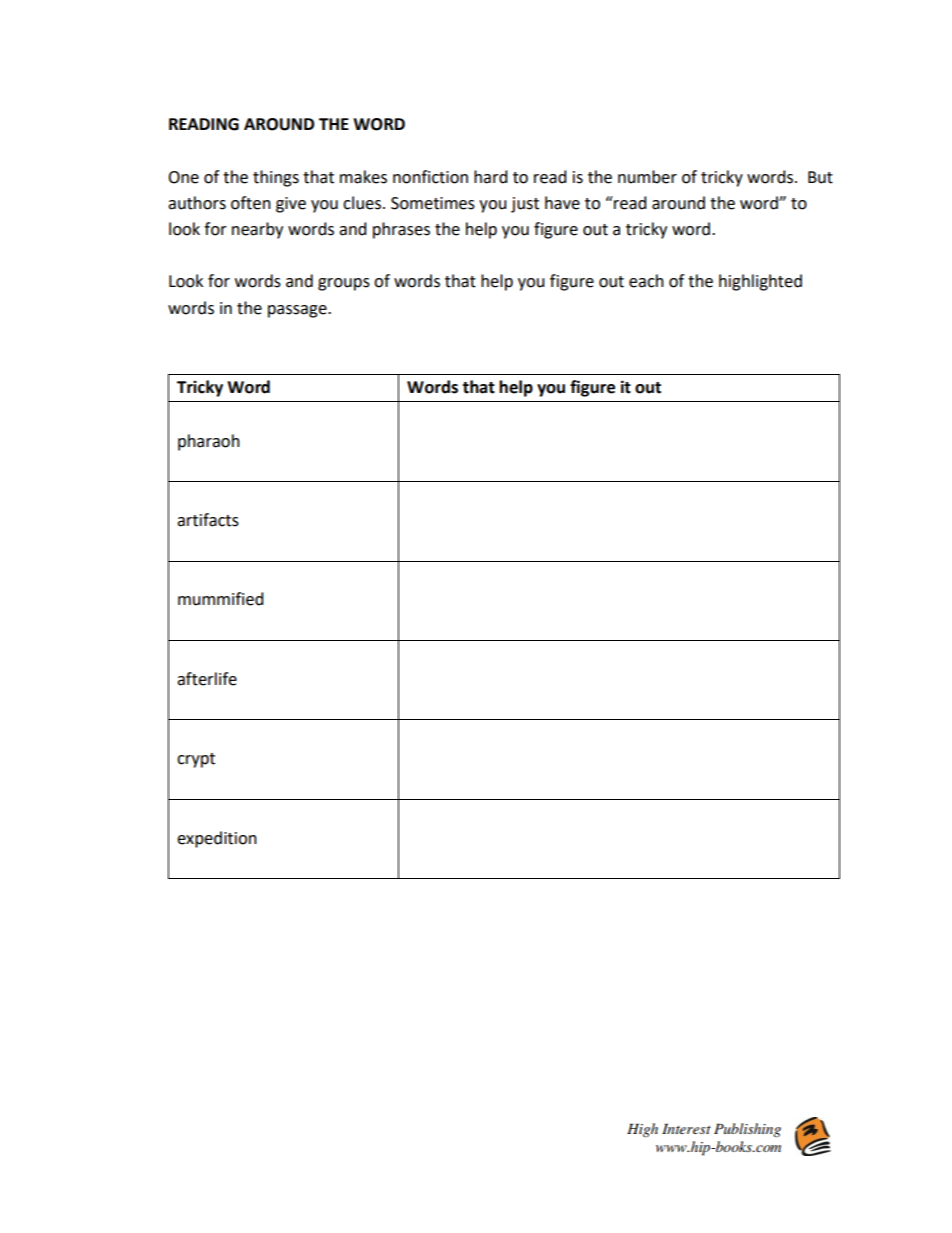 The image size is (952, 1233). What do you see at coordinates (646, 281) in the screenshot?
I see `each` at bounding box center [646, 281].
